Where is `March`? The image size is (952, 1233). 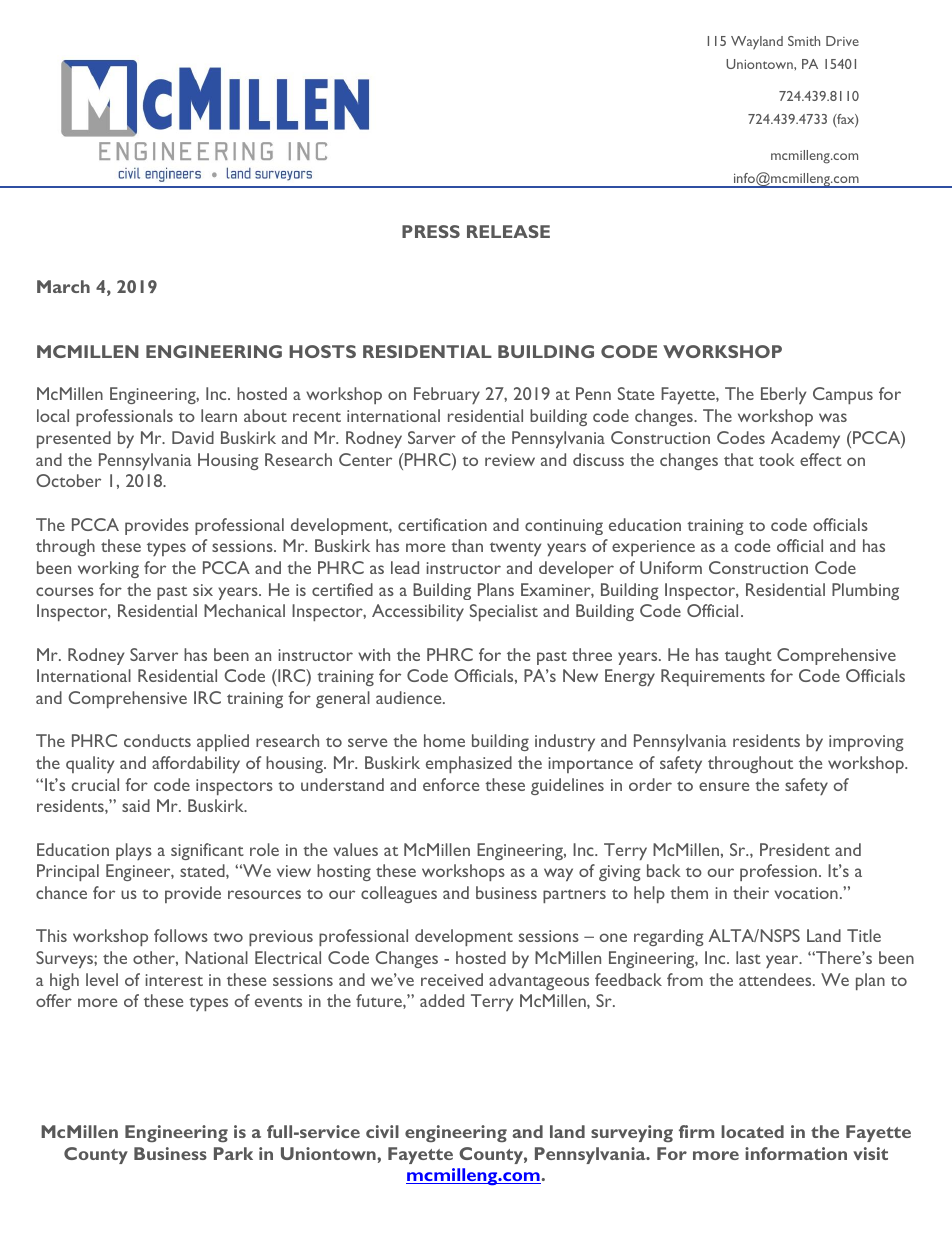
March is located at coordinates (63, 286).
